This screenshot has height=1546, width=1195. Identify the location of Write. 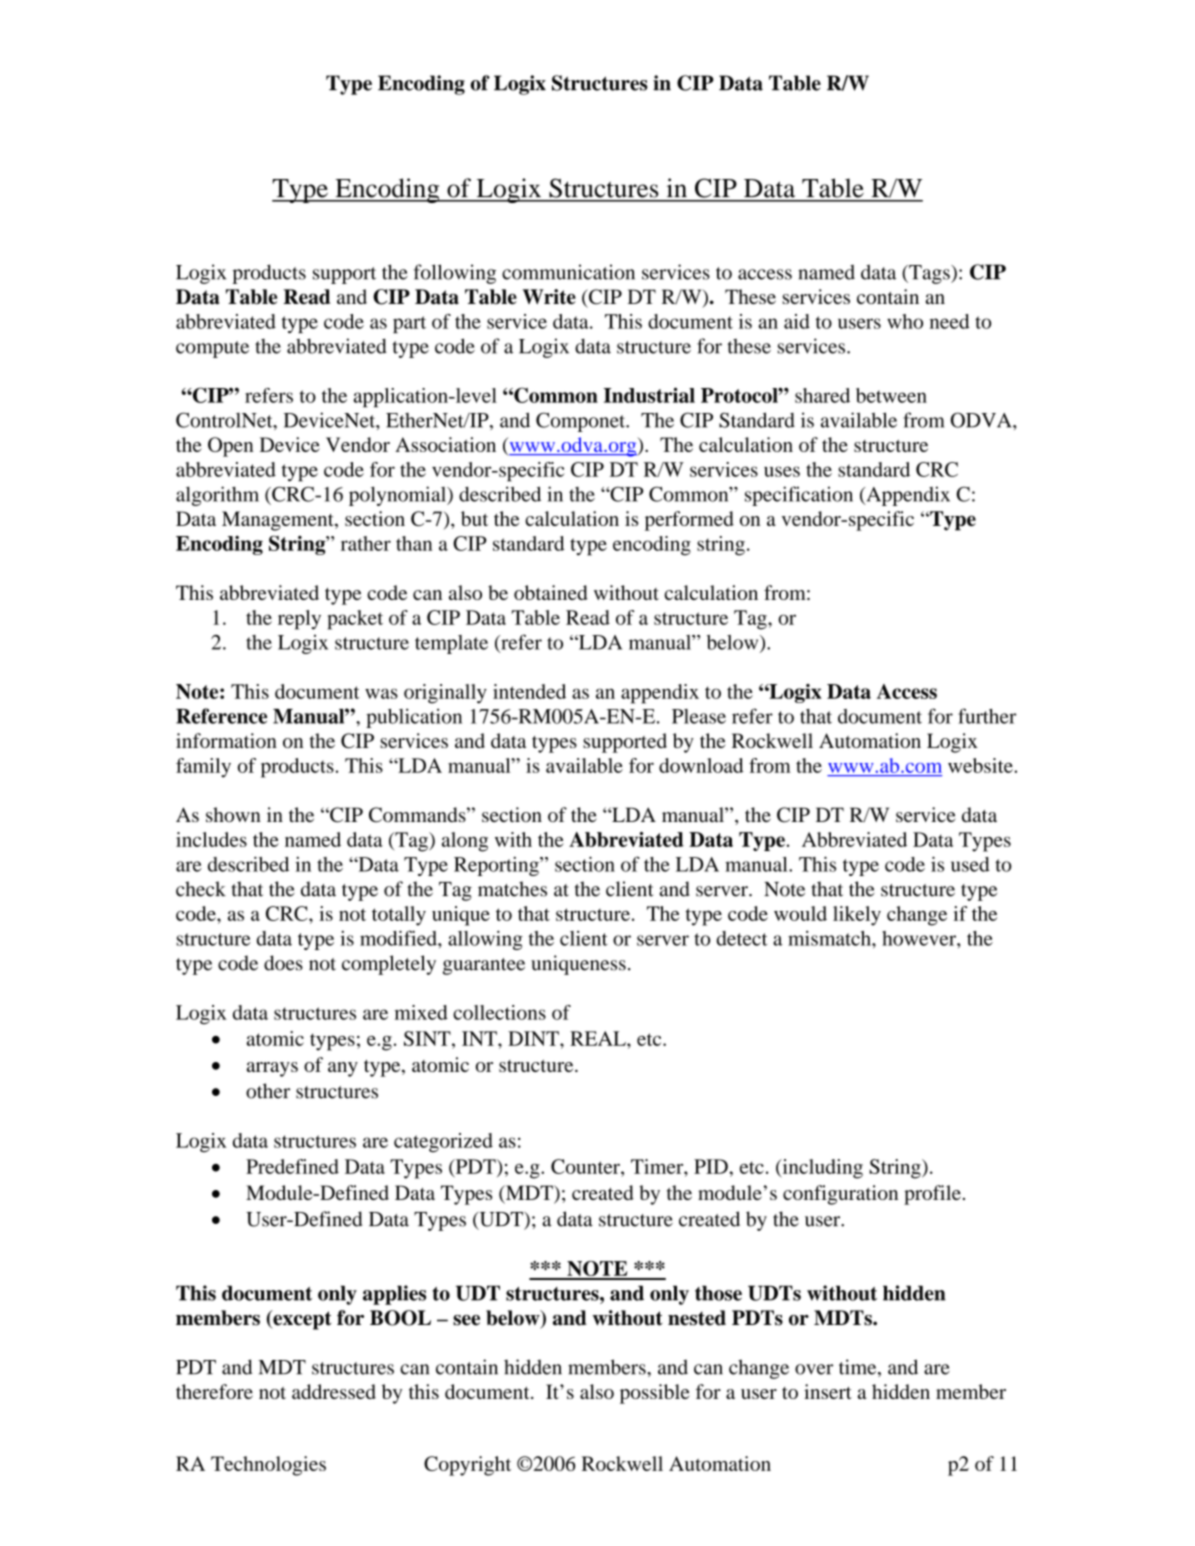
(549, 297).
